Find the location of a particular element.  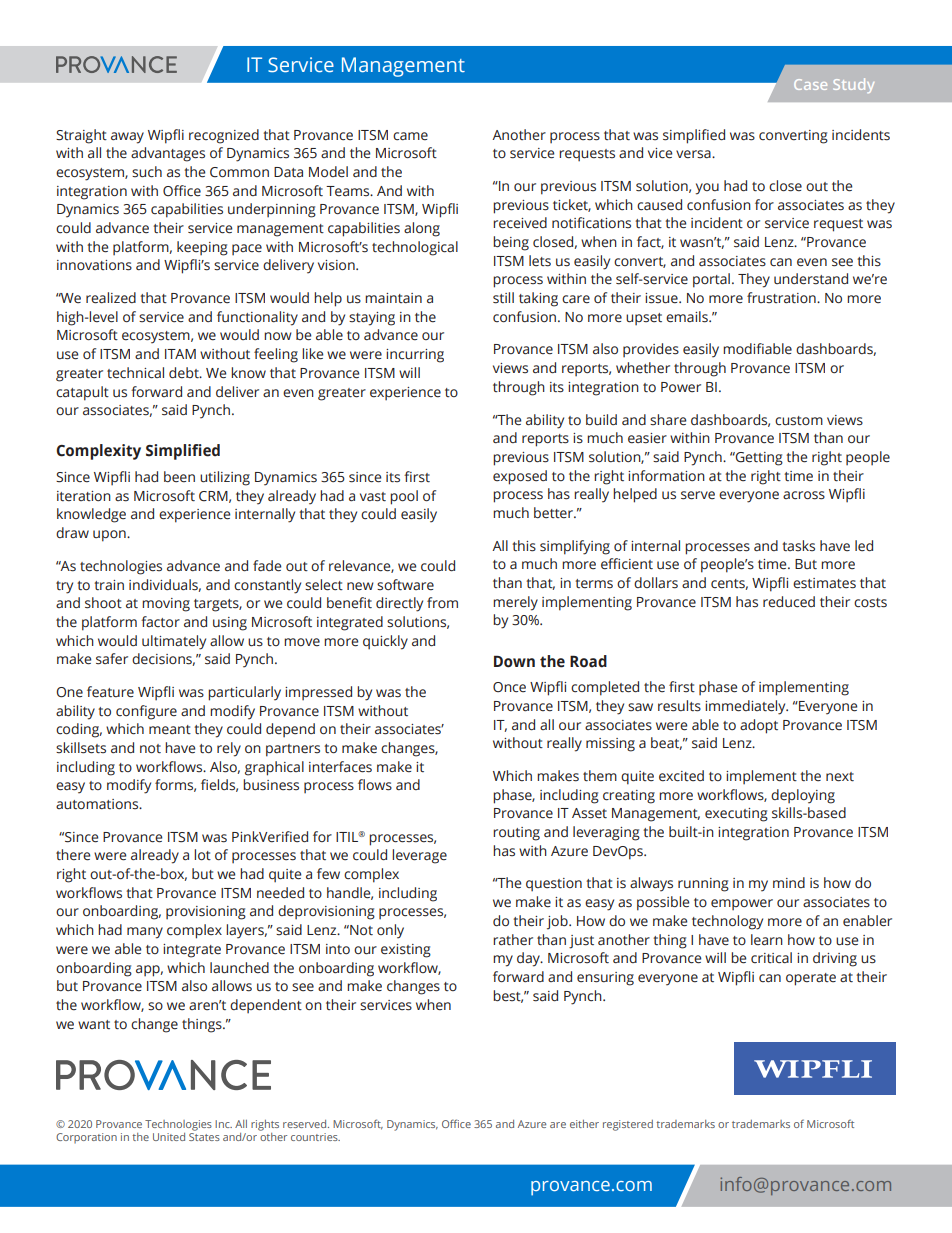

moving is located at coordinates (166, 605).
